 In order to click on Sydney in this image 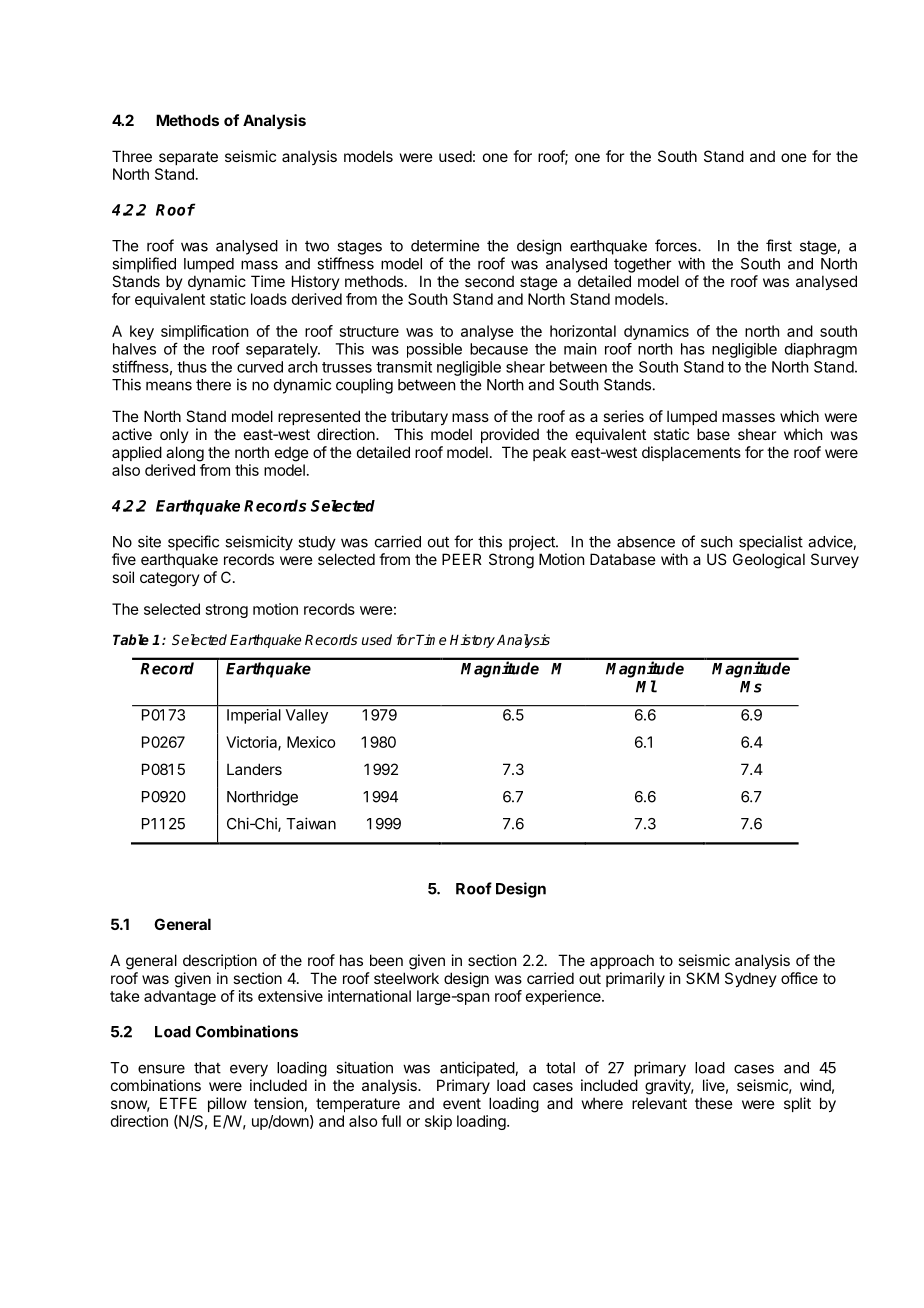, I will do `click(751, 979)`.
